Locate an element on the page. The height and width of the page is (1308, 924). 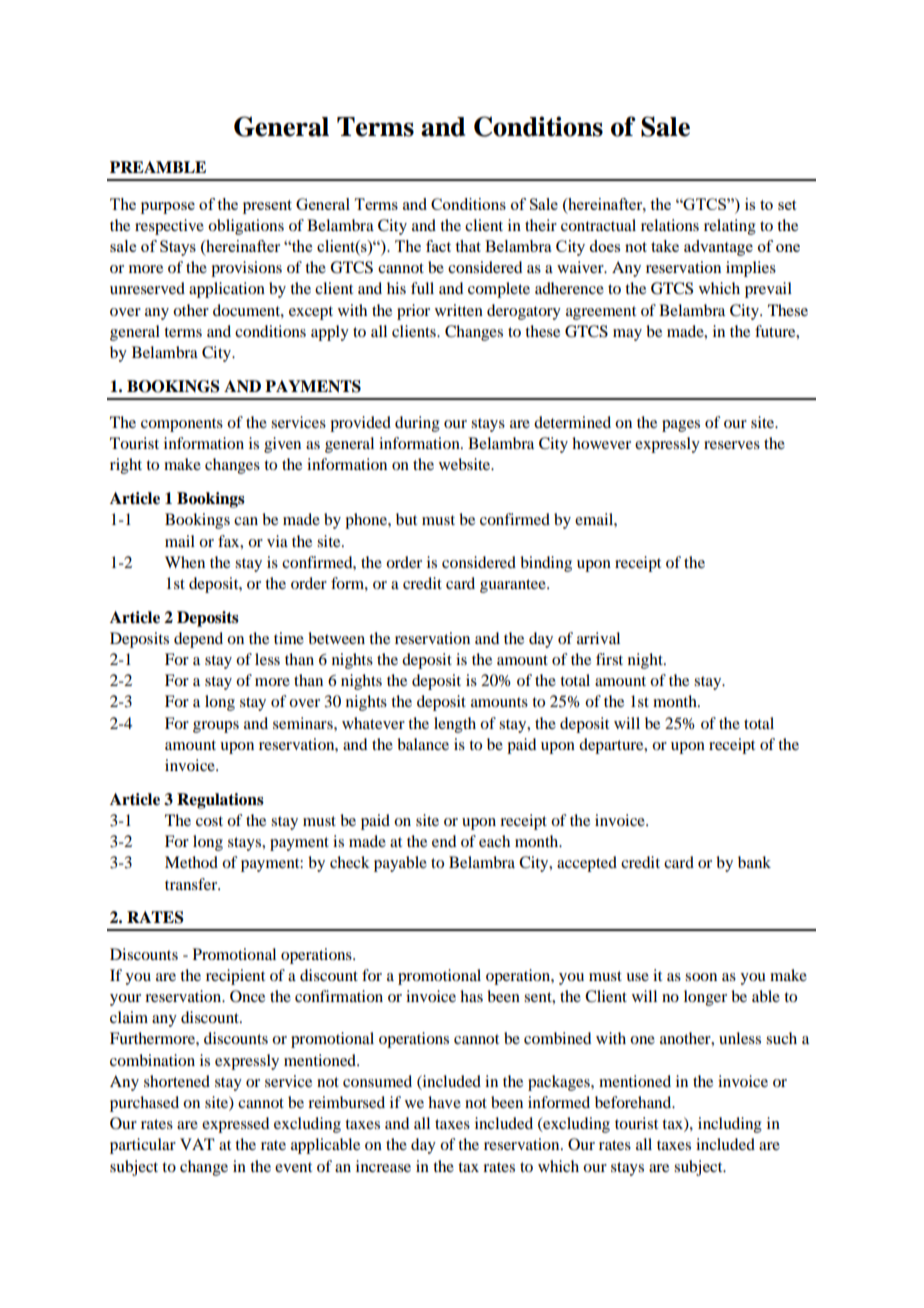
expressed is located at coordinates (235, 1125).
